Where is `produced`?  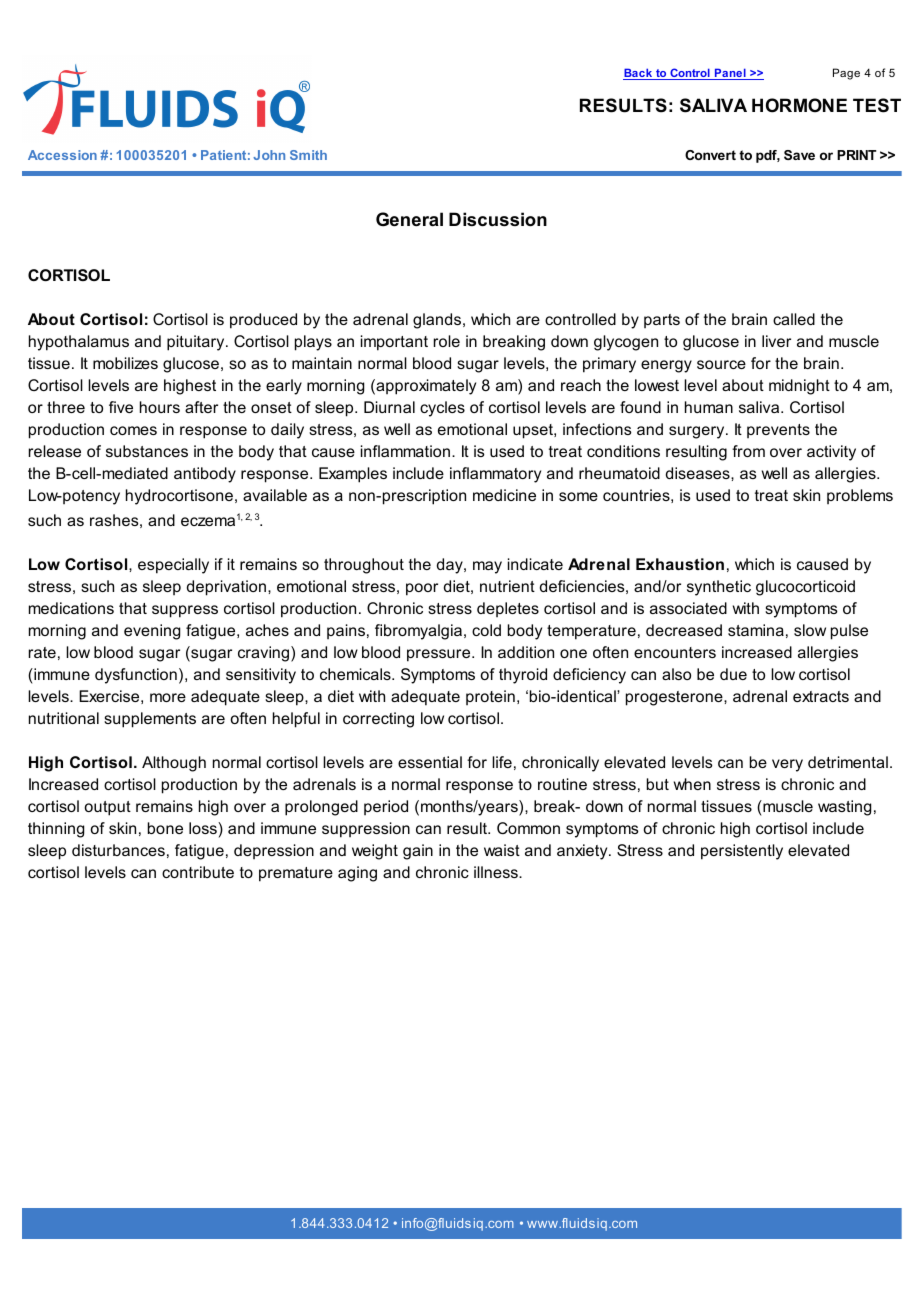 produced is located at coordinates (263, 321).
